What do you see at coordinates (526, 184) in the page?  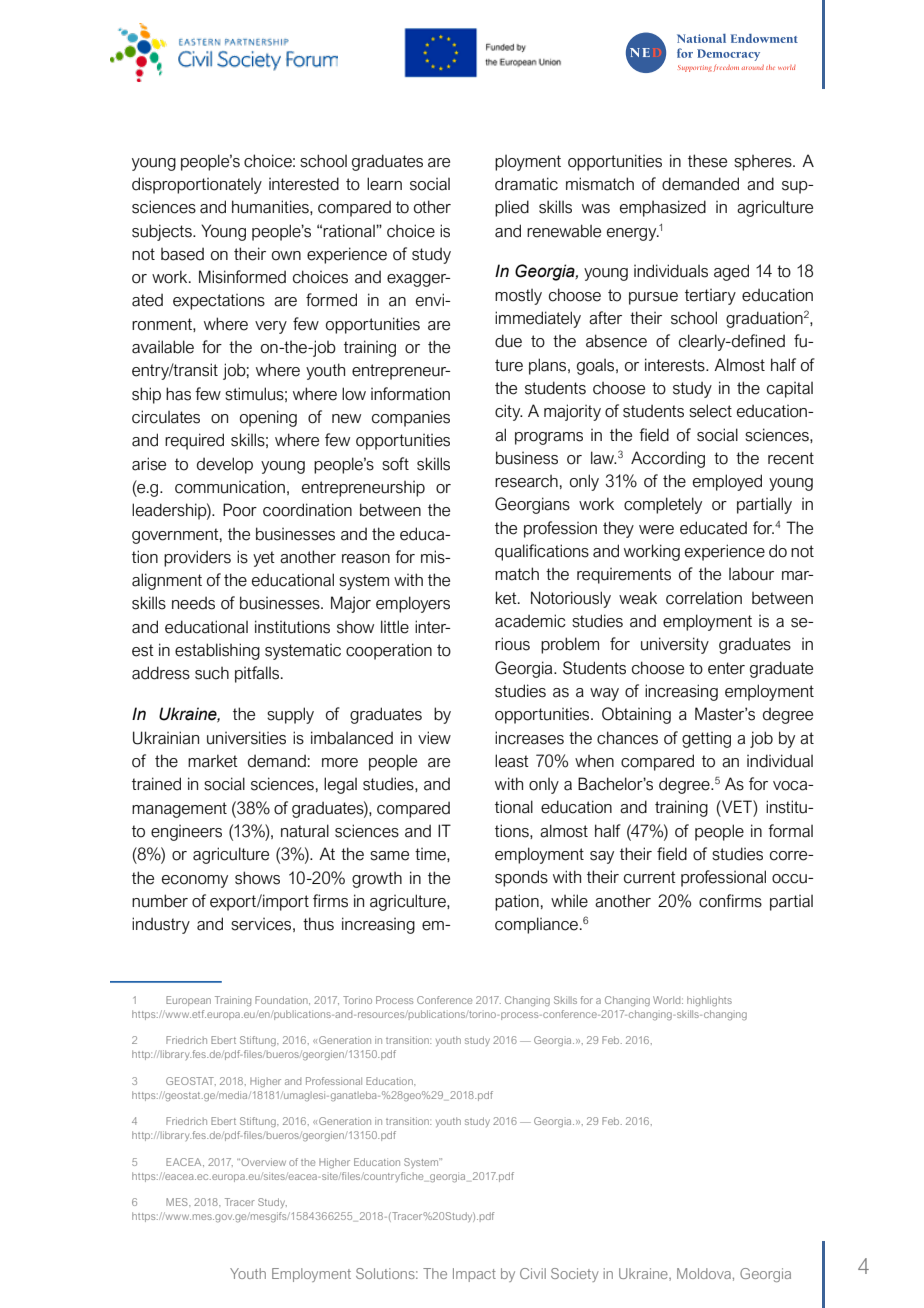 I see `dramatic` at bounding box center [526, 184].
